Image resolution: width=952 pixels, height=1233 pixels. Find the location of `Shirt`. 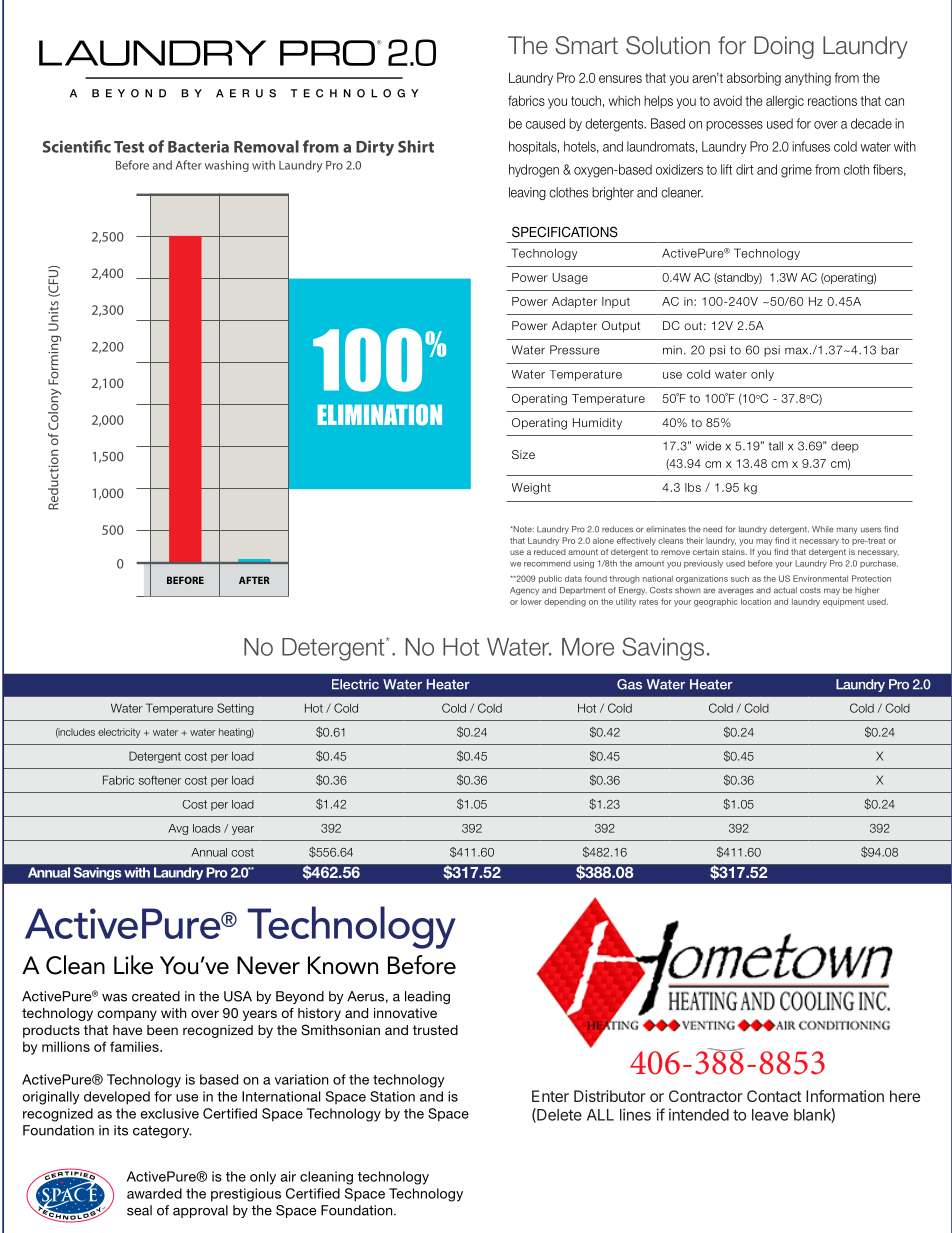

Shirt is located at coordinates (416, 146).
